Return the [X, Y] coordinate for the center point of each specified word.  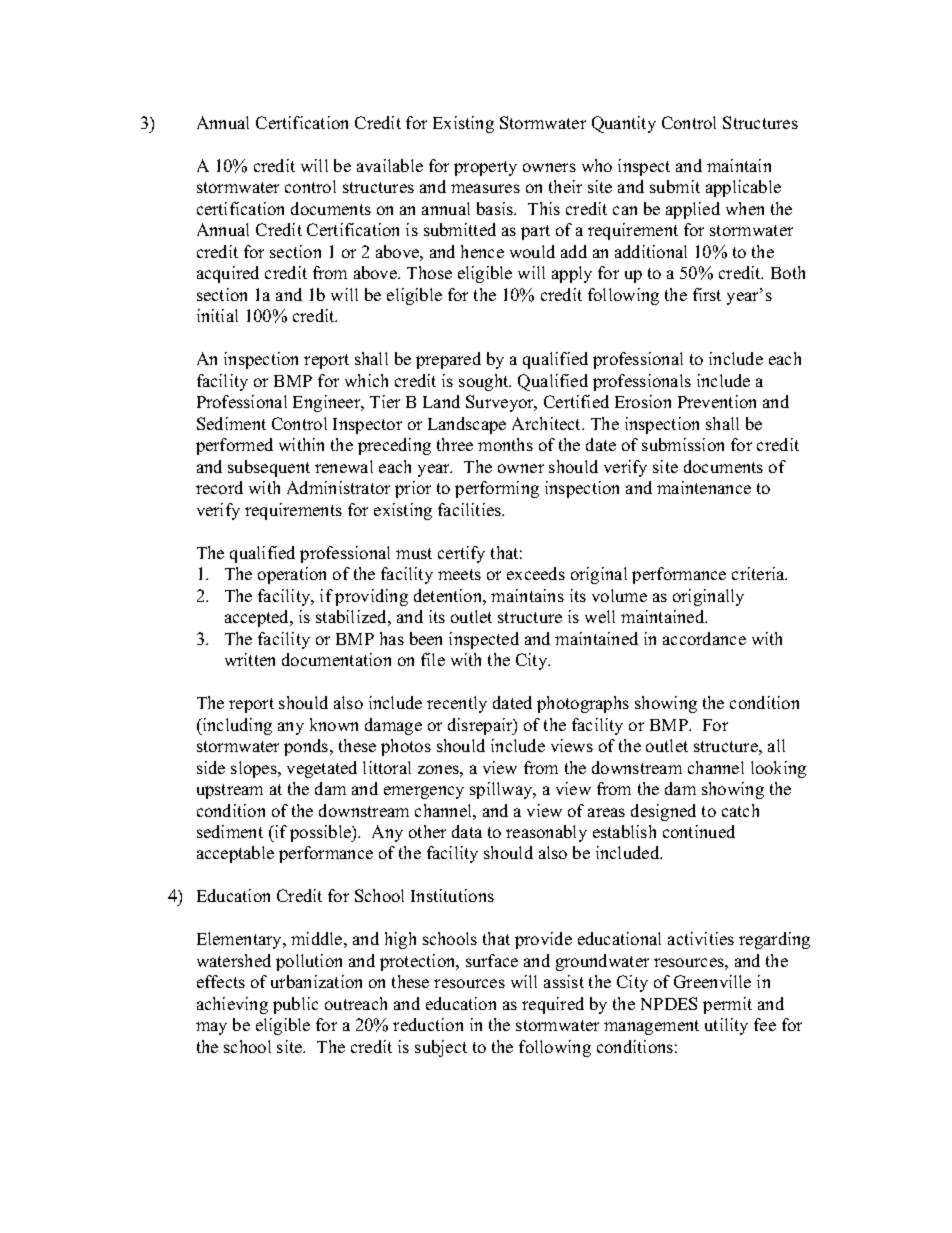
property [485, 168]
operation [292, 575]
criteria [759, 573]
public [295, 1005]
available [390, 165]
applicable [743, 188]
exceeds [536, 573]
